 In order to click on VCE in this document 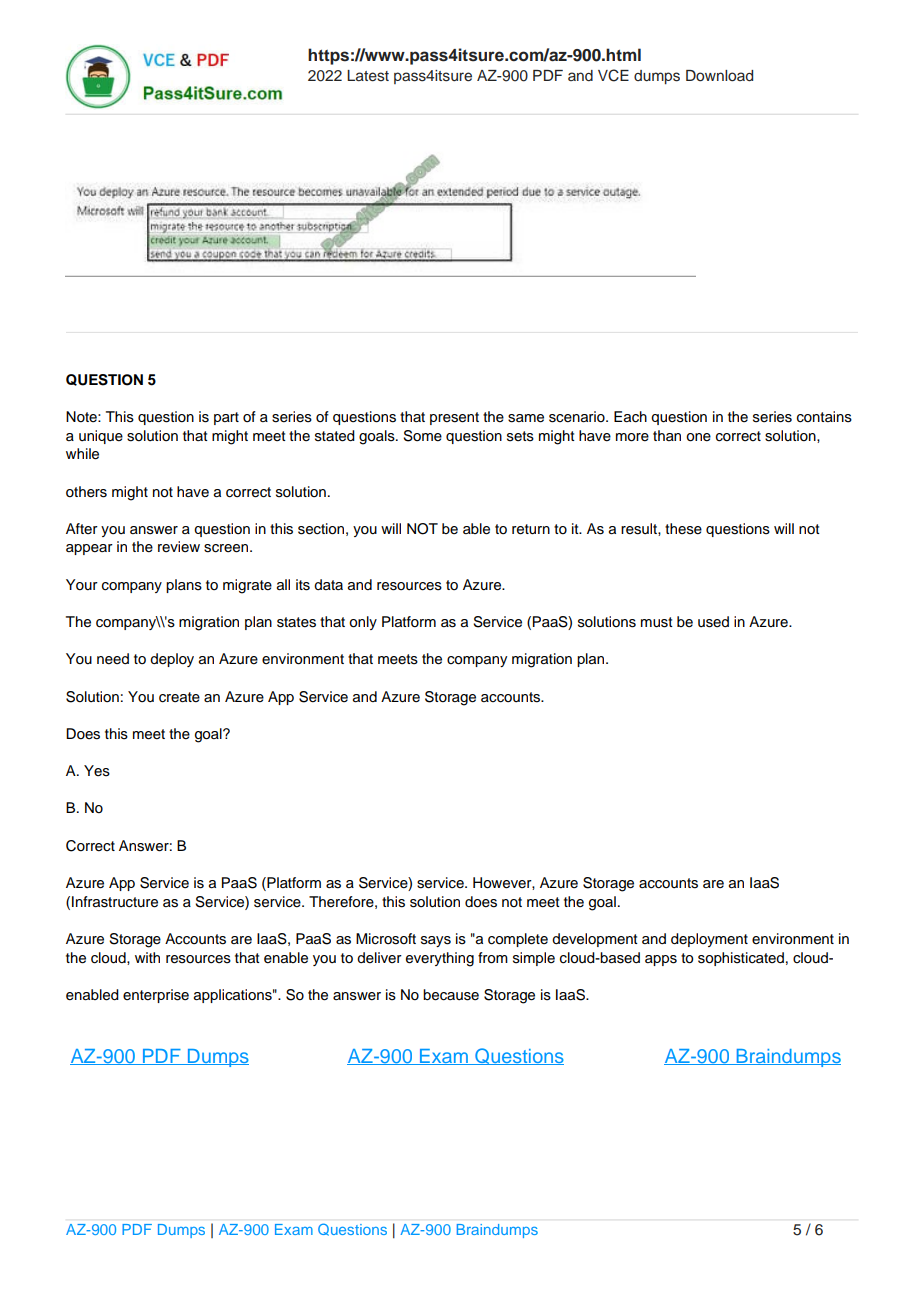, I will do `click(613, 75)`.
